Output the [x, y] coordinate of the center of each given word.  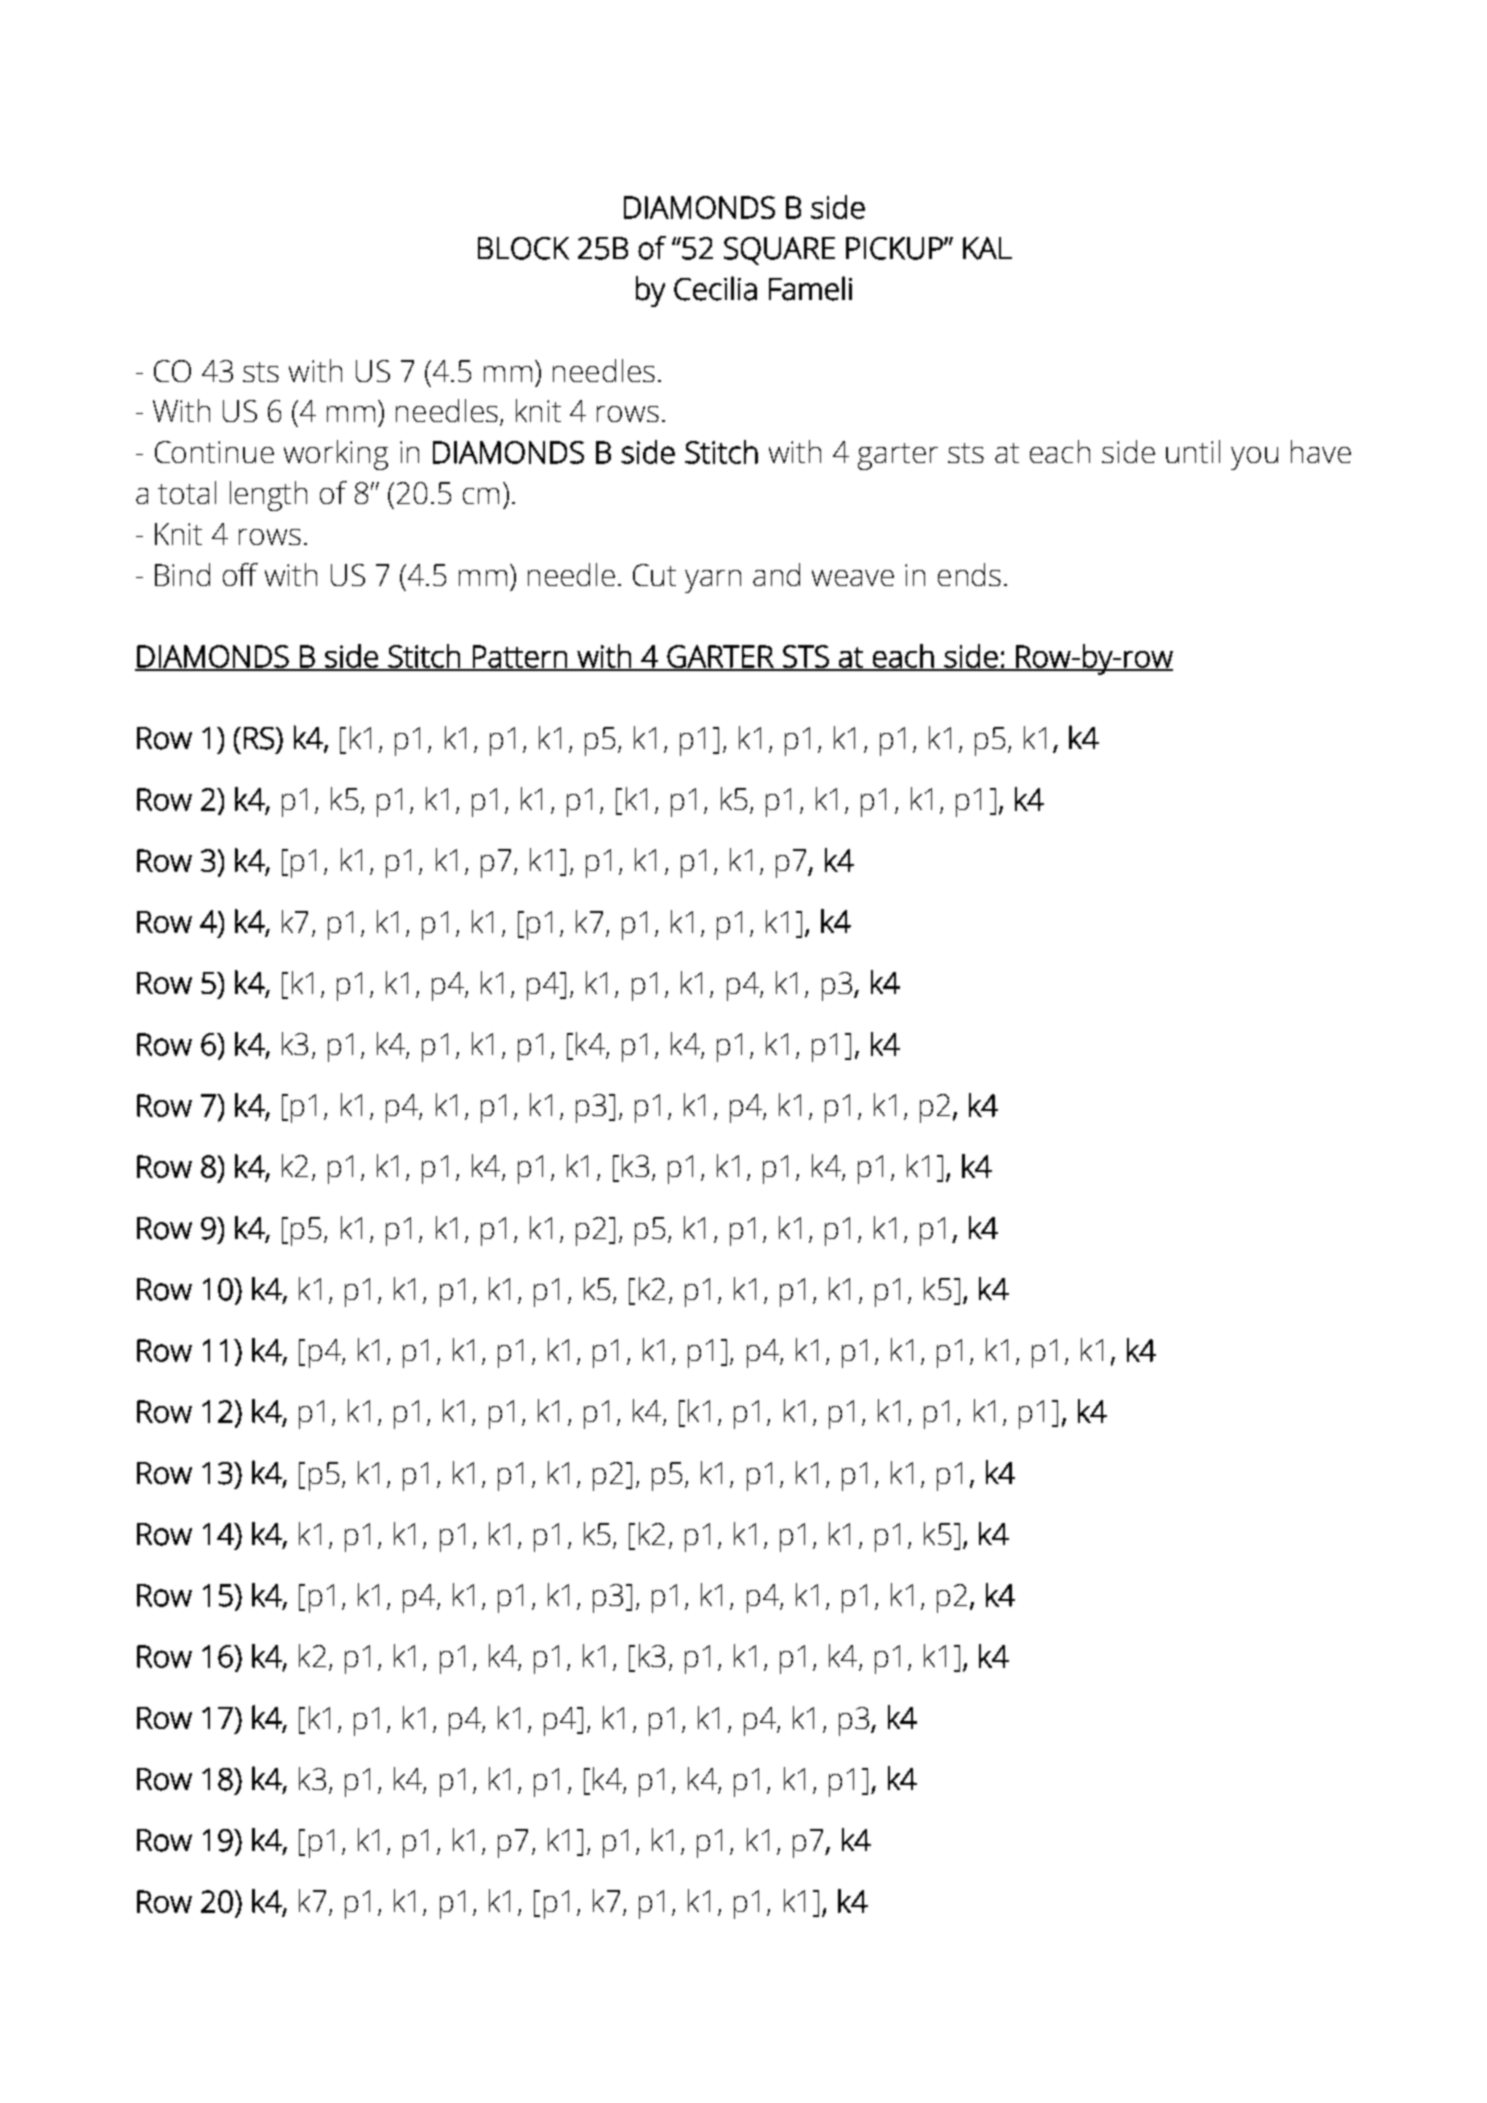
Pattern [520, 657]
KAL [987, 248]
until [1193, 451]
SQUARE [779, 251]
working [336, 455]
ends [969, 574]
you [1254, 458]
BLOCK [523, 248]
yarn [713, 581]
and [776, 574]
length [268, 496]
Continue [214, 452]
